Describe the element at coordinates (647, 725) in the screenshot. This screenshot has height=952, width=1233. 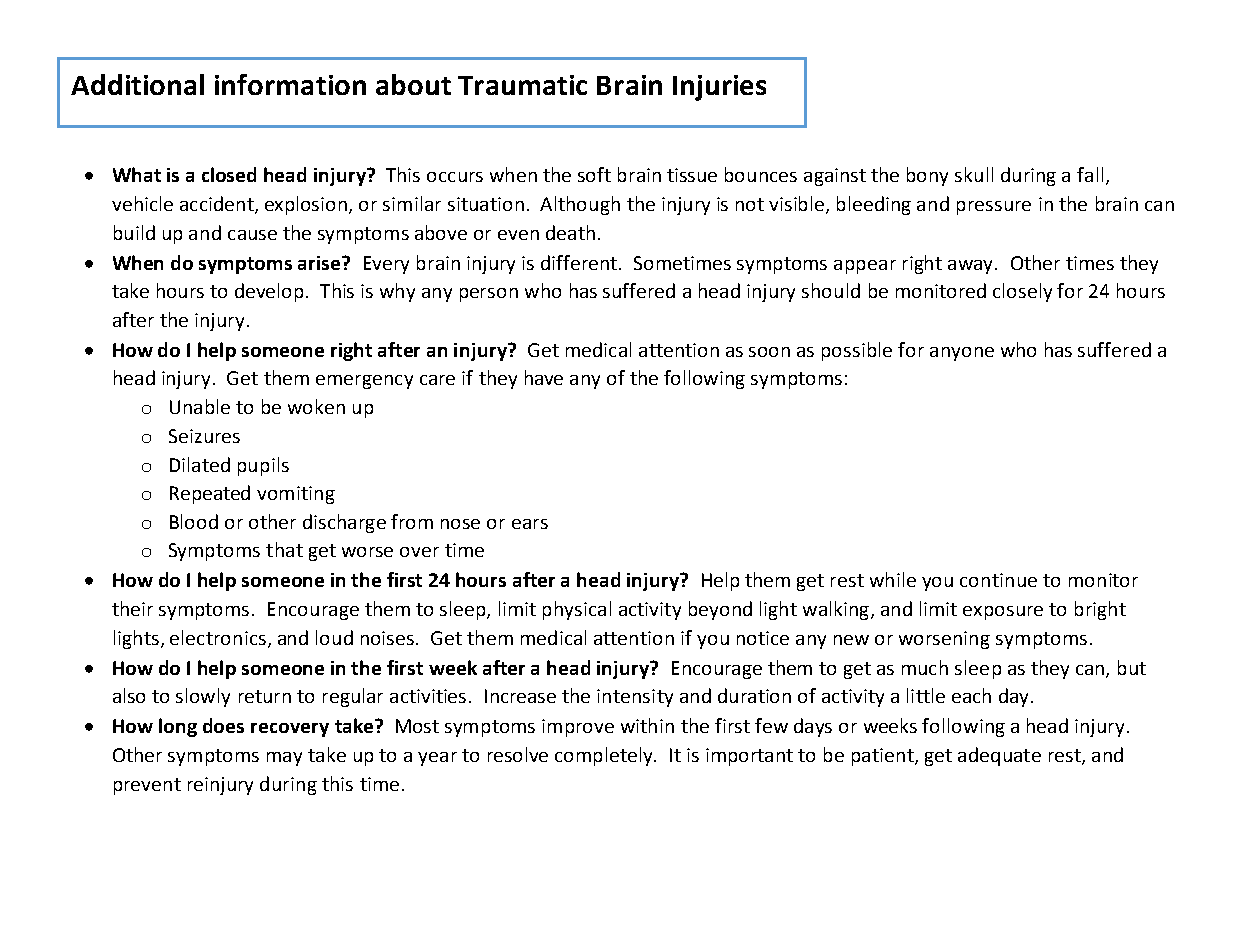
I see `within` at that location.
